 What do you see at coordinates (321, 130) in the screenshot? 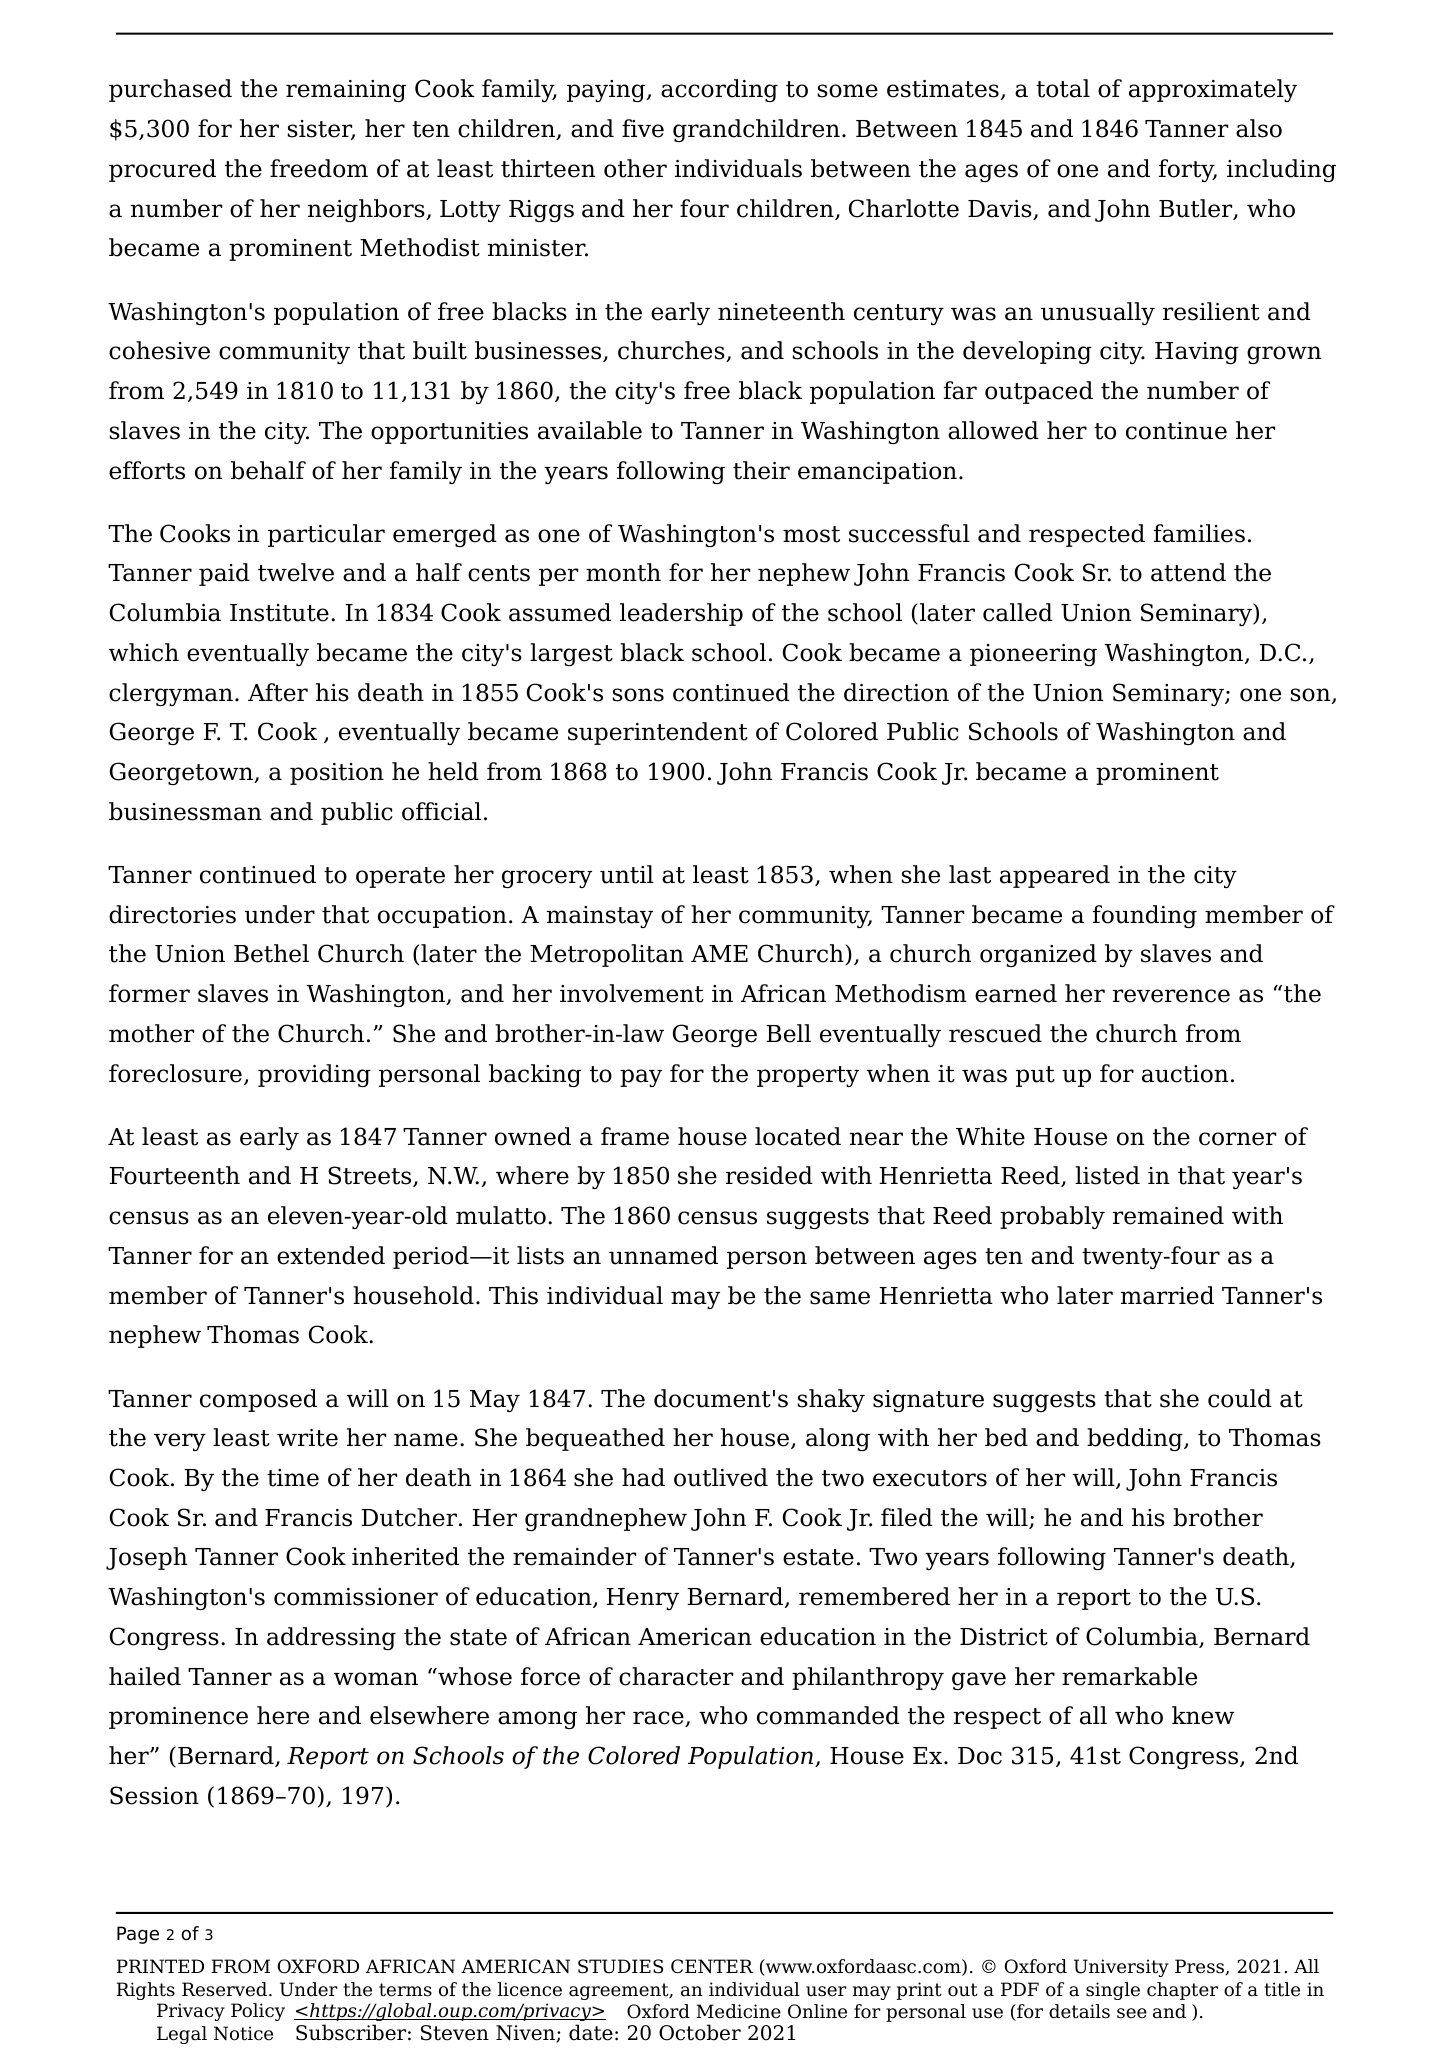
I see `sister` at bounding box center [321, 130].
